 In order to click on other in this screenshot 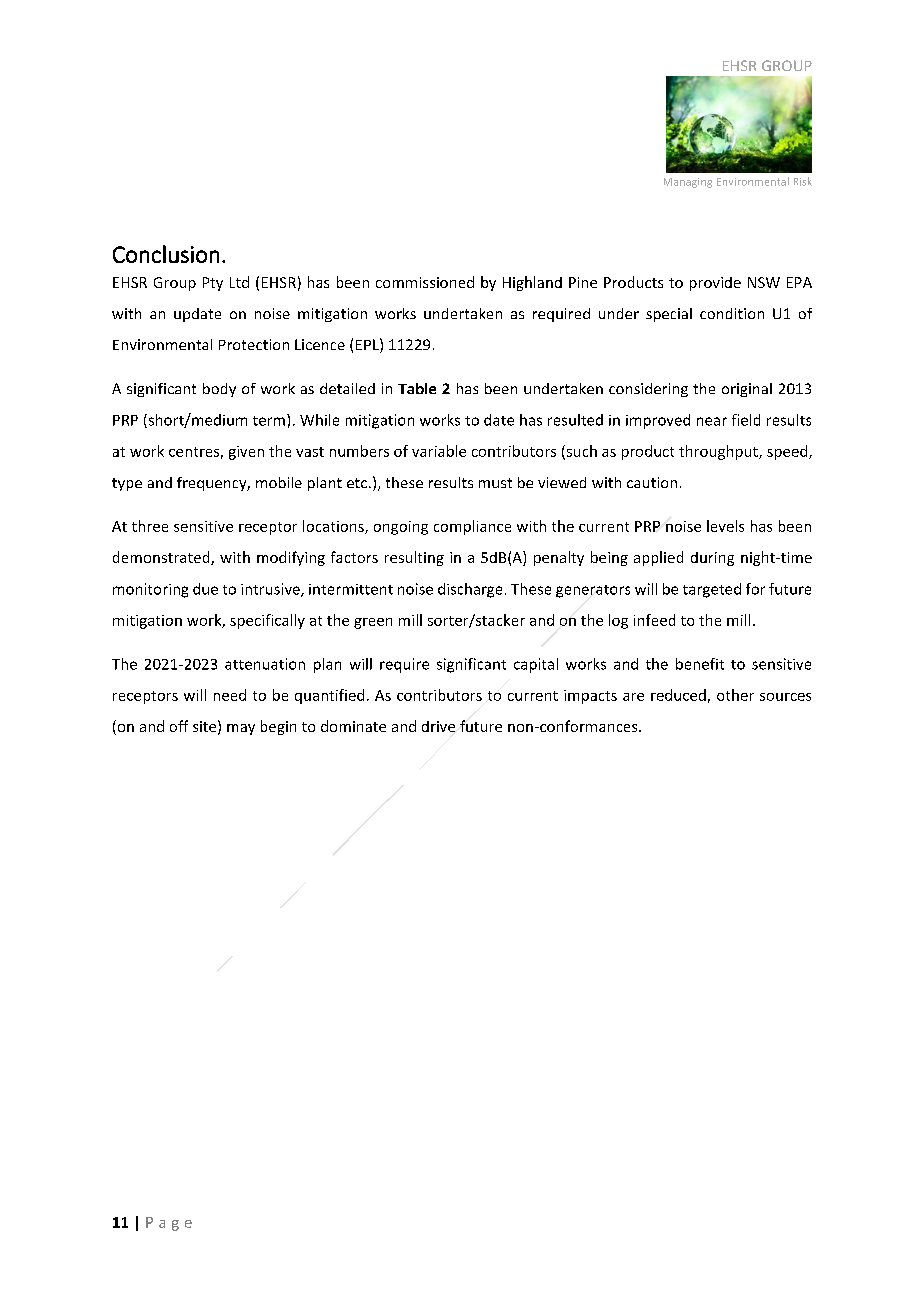, I will do `click(735, 695)`.
